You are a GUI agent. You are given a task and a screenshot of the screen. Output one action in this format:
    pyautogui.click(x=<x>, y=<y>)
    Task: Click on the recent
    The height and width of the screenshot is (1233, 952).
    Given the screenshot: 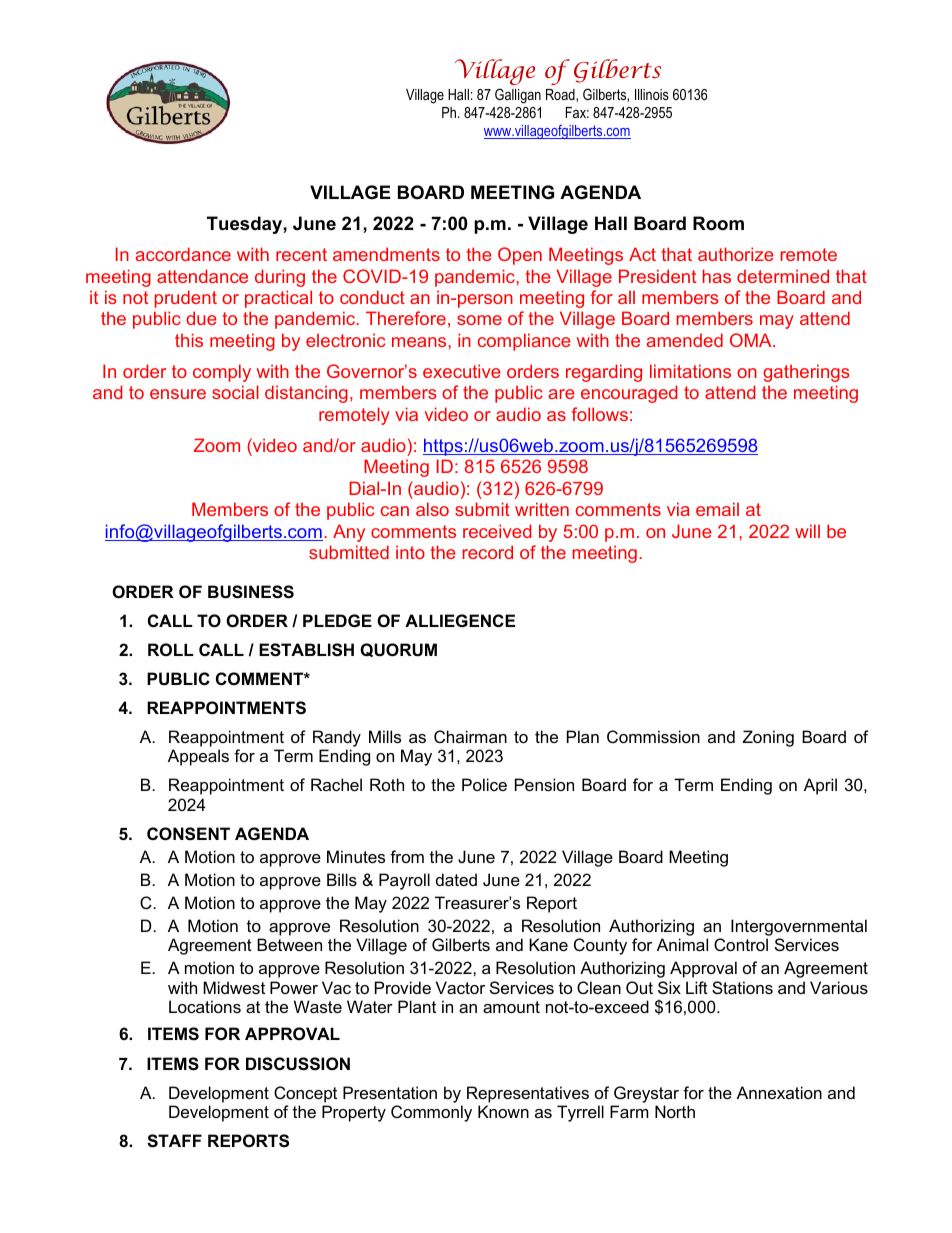 What is the action you would take?
    pyautogui.click(x=301, y=254)
